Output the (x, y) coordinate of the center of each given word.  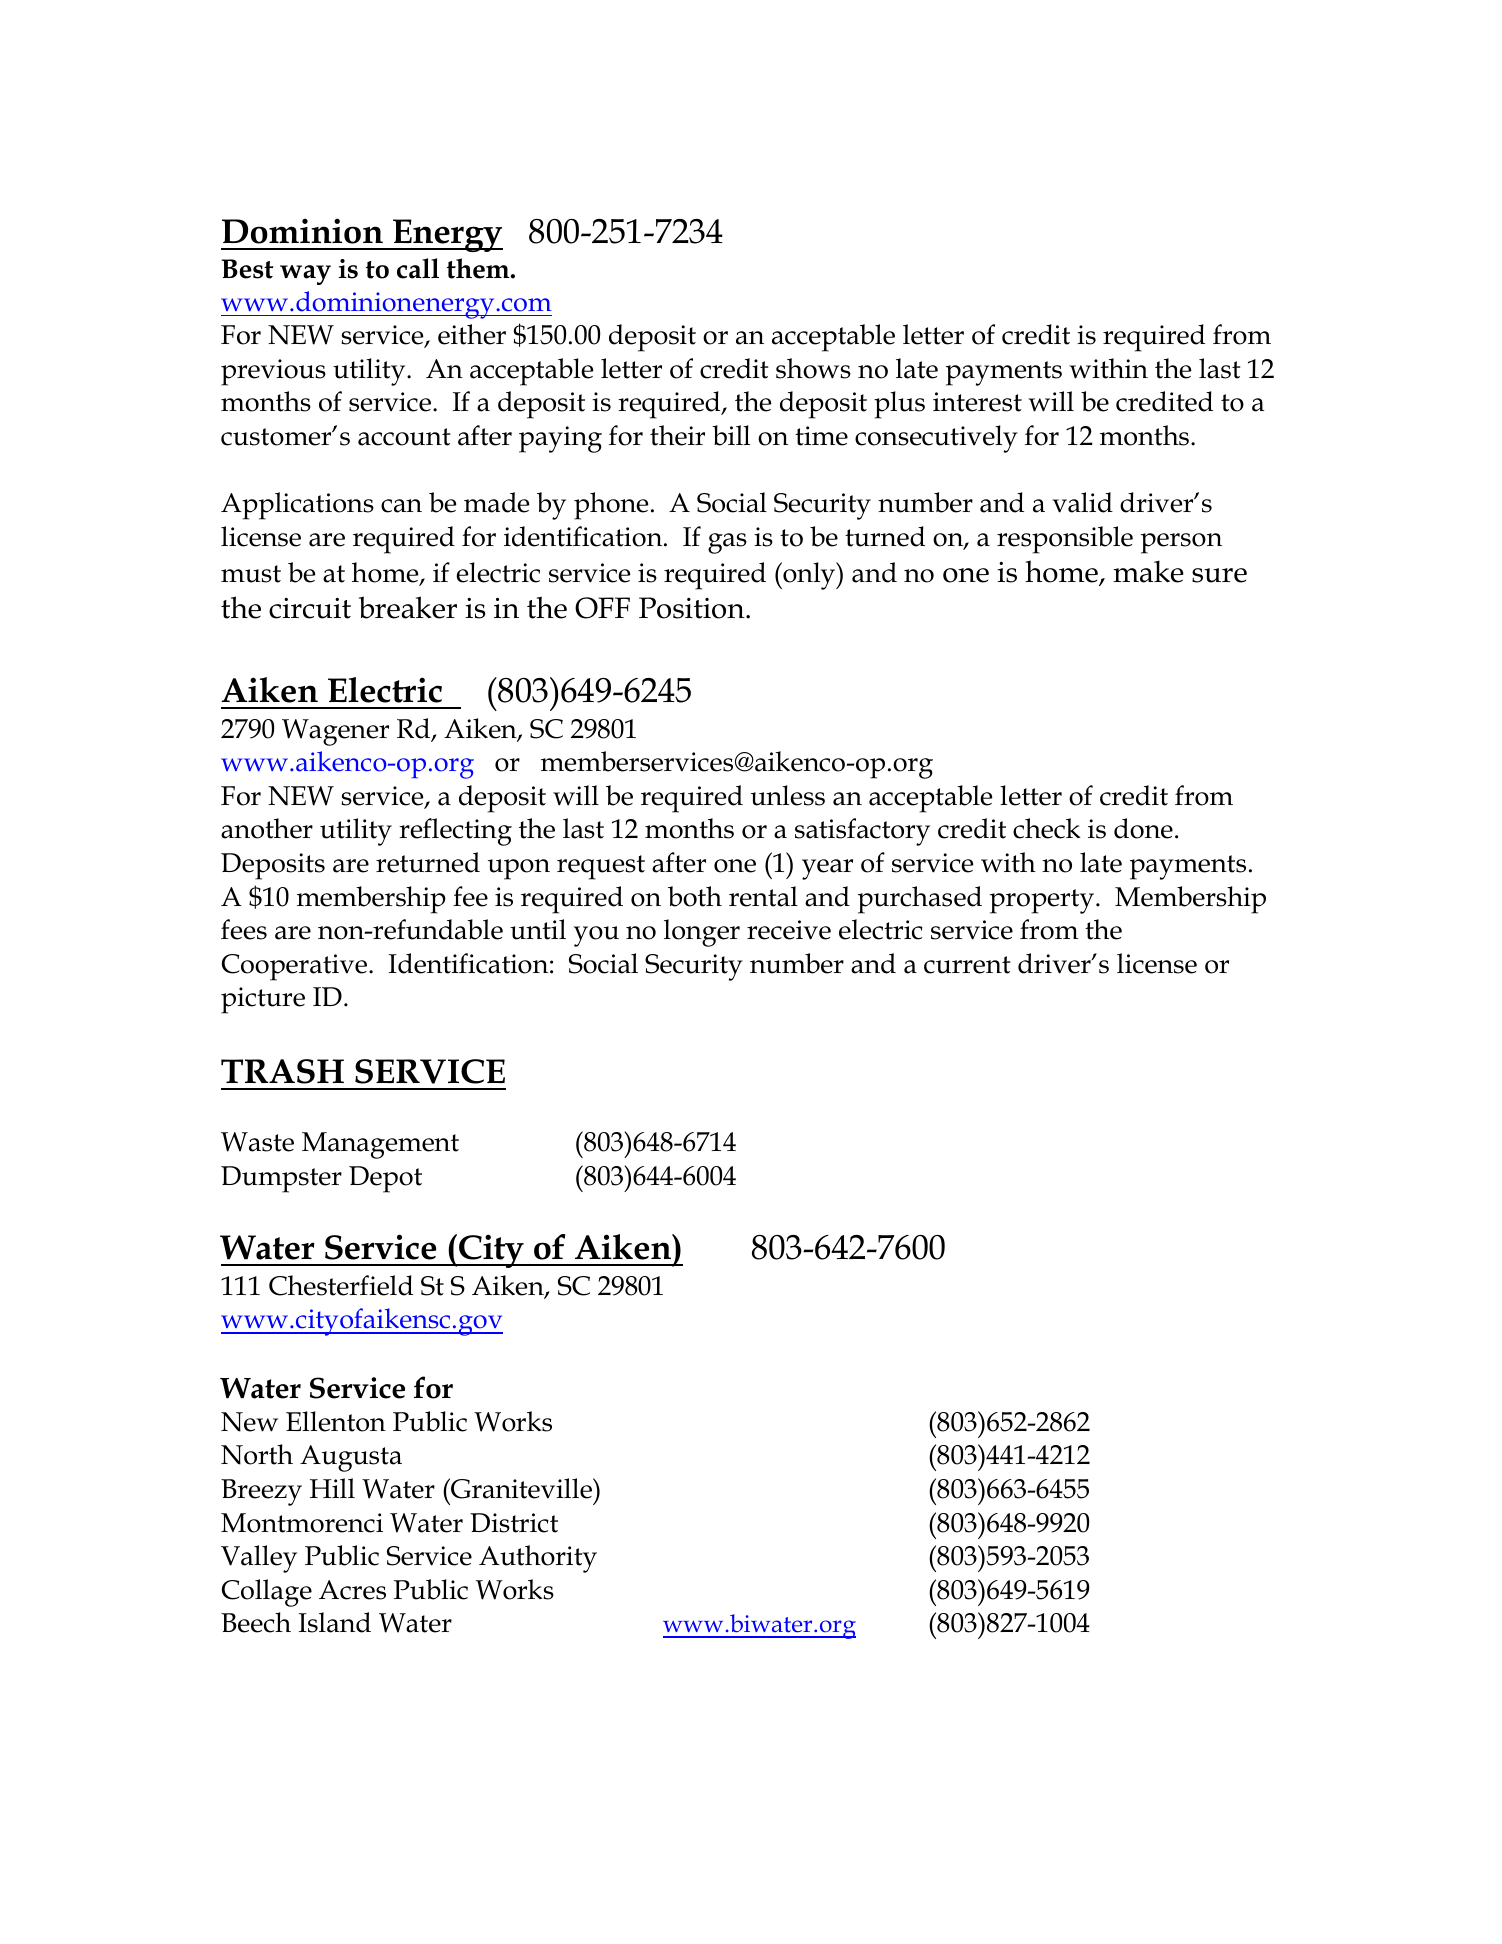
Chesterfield (341, 1285)
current (967, 965)
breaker (408, 607)
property (1043, 901)
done (1143, 828)
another (267, 828)
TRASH (282, 1071)
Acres (352, 1590)
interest (977, 402)
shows (813, 368)
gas (727, 543)
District (514, 1523)
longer (702, 933)
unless (788, 795)
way (305, 275)
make (1148, 571)
